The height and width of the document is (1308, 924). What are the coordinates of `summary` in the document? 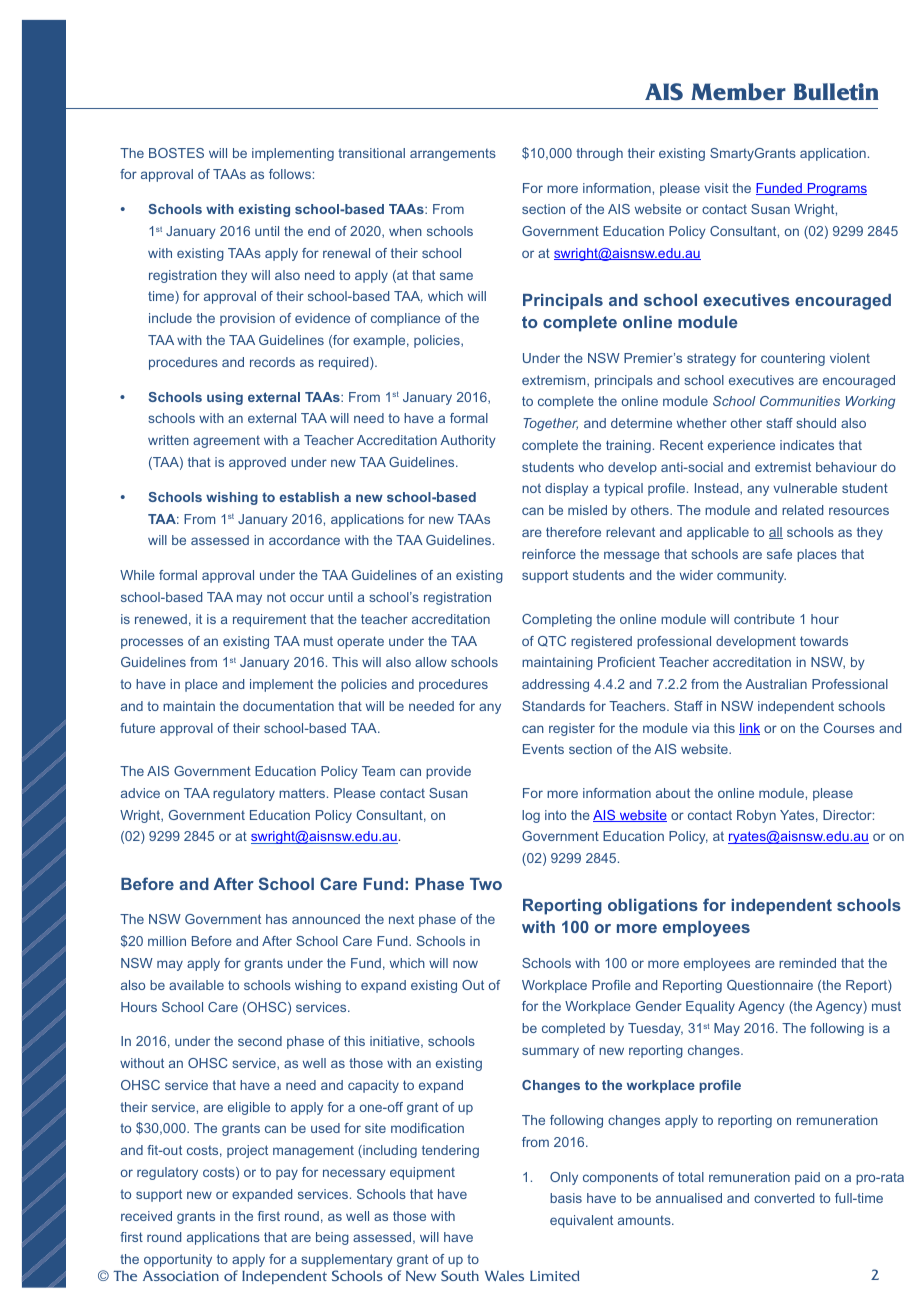 It's located at (550, 1052).
